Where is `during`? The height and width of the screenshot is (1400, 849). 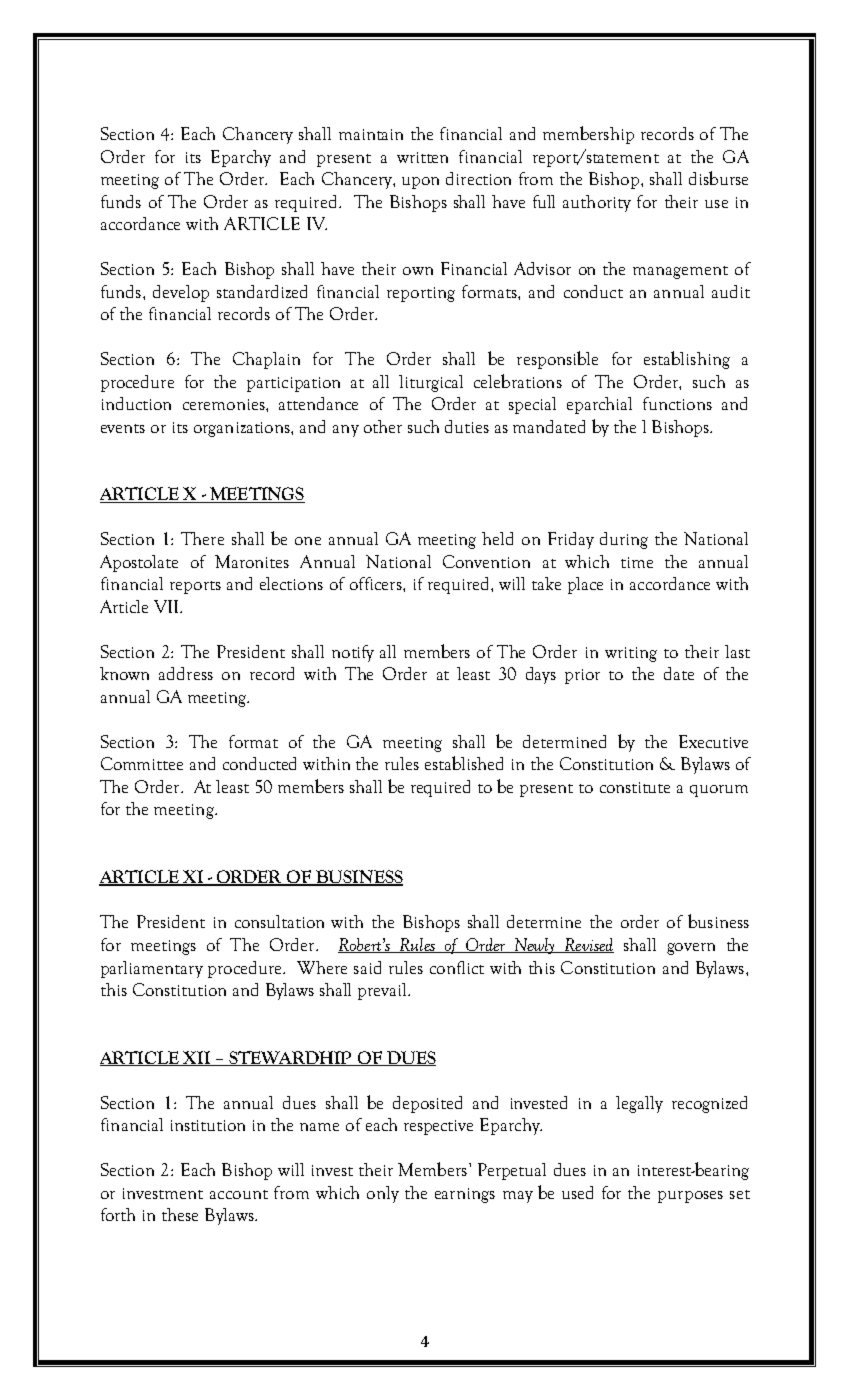
during is located at coordinates (624, 540).
